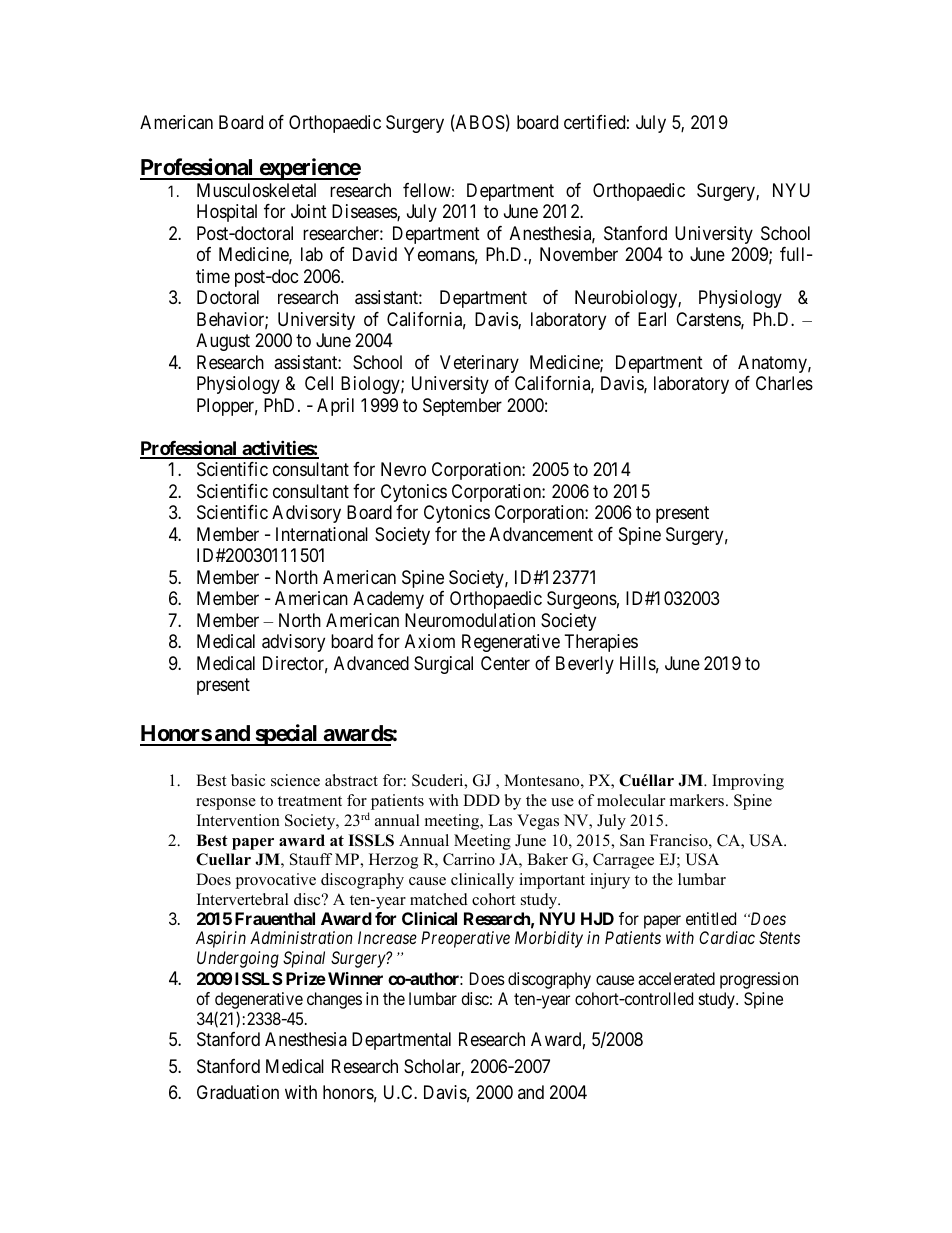 This image has width=952, height=1233. I want to click on Regenerative, so click(511, 643).
